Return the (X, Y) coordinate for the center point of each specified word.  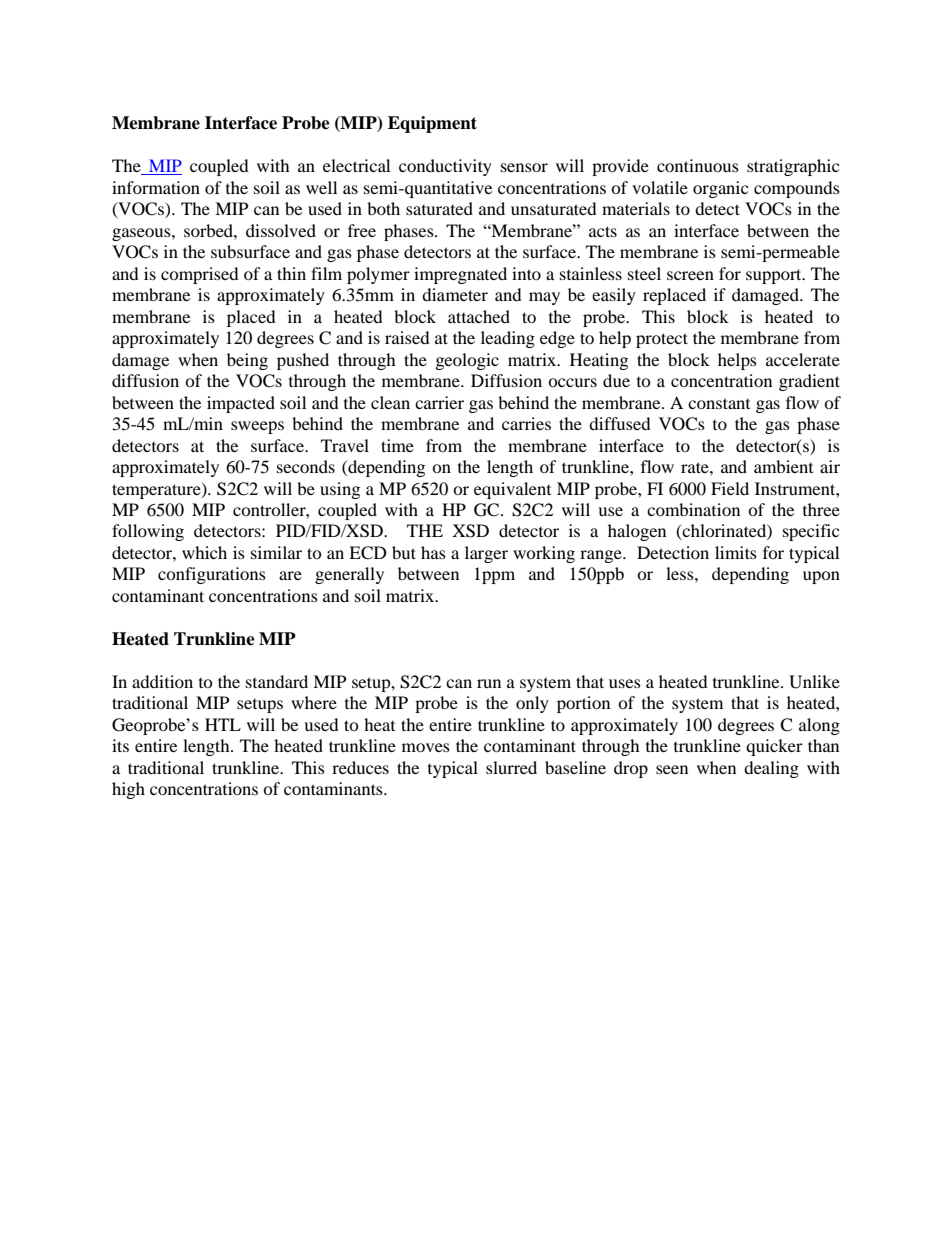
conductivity (445, 167)
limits (736, 552)
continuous (698, 165)
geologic (467, 361)
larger (486, 554)
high (128, 790)
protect (662, 340)
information (156, 187)
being (247, 361)
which (204, 552)
